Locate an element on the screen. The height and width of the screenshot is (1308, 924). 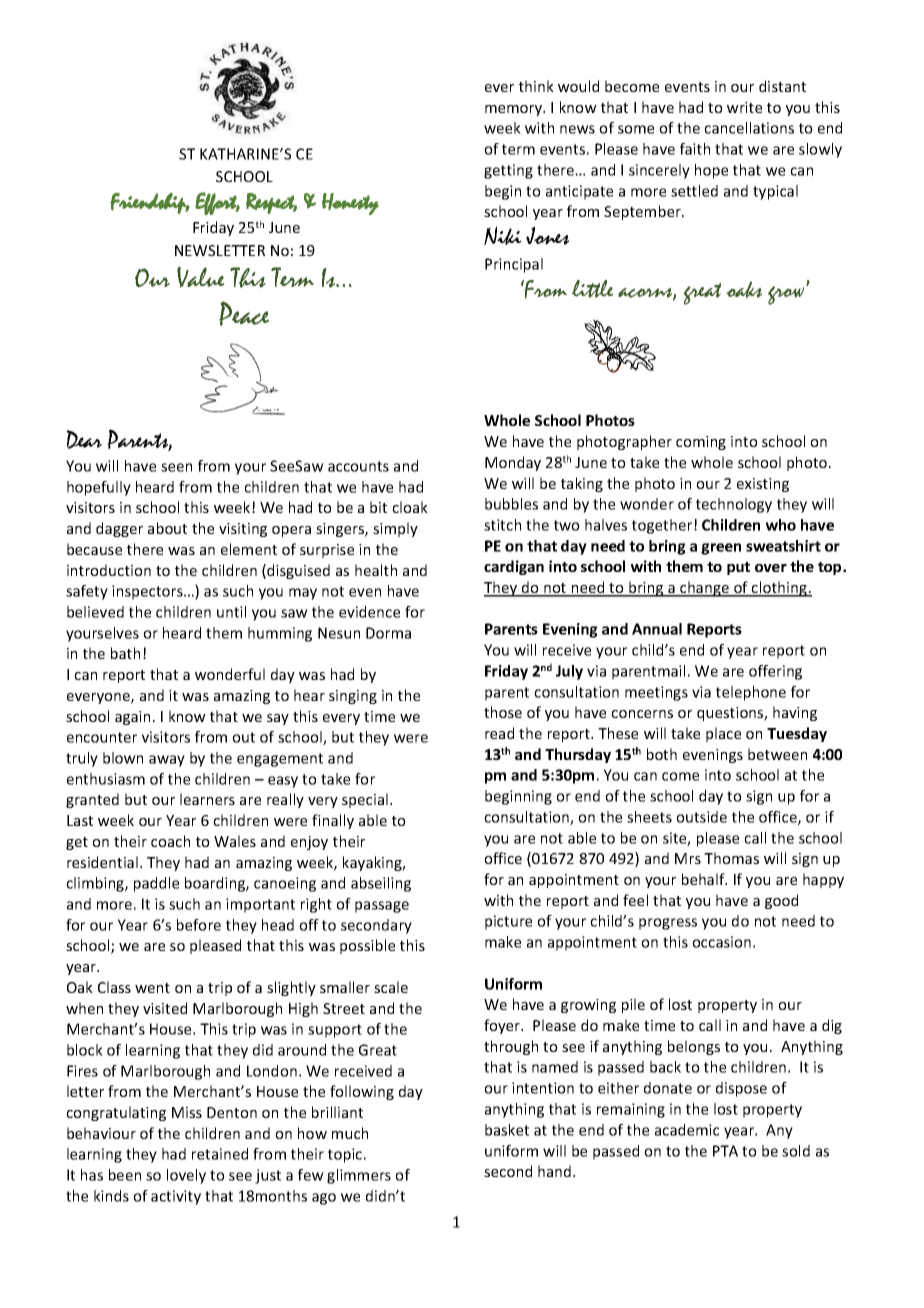
bath is located at coordinates (125, 653).
